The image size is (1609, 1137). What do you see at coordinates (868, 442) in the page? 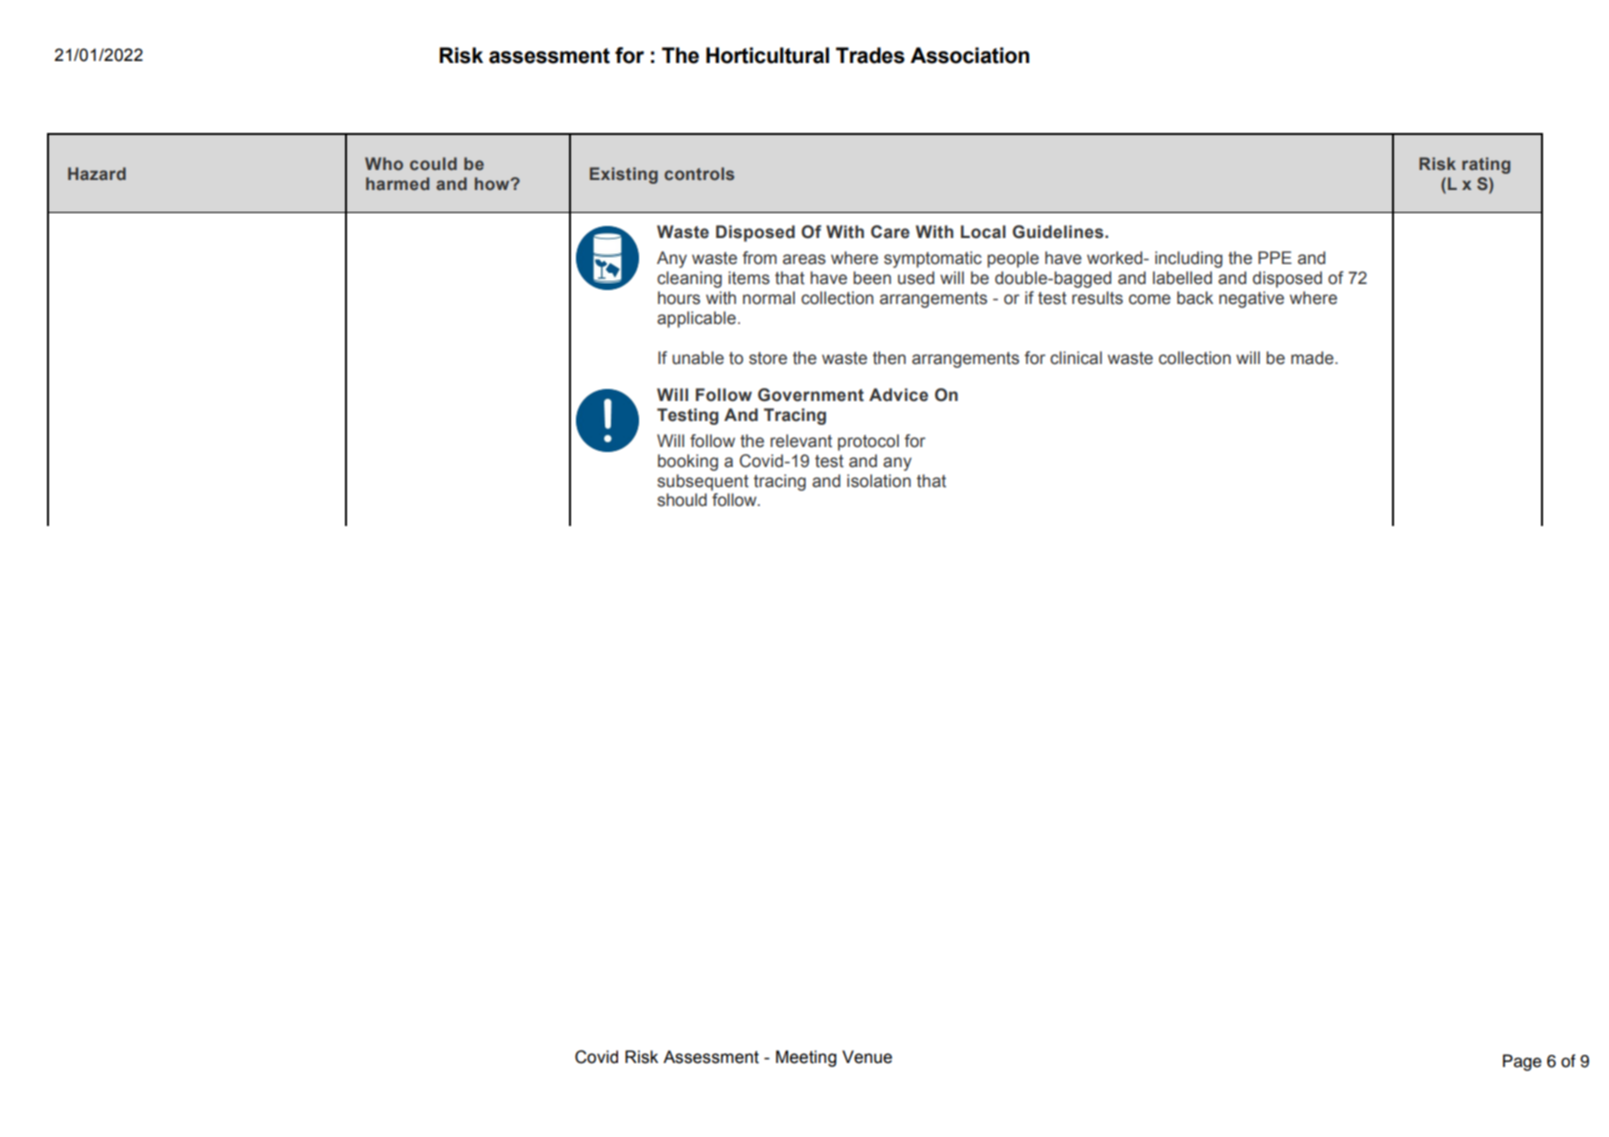
I see `protocol` at bounding box center [868, 442].
